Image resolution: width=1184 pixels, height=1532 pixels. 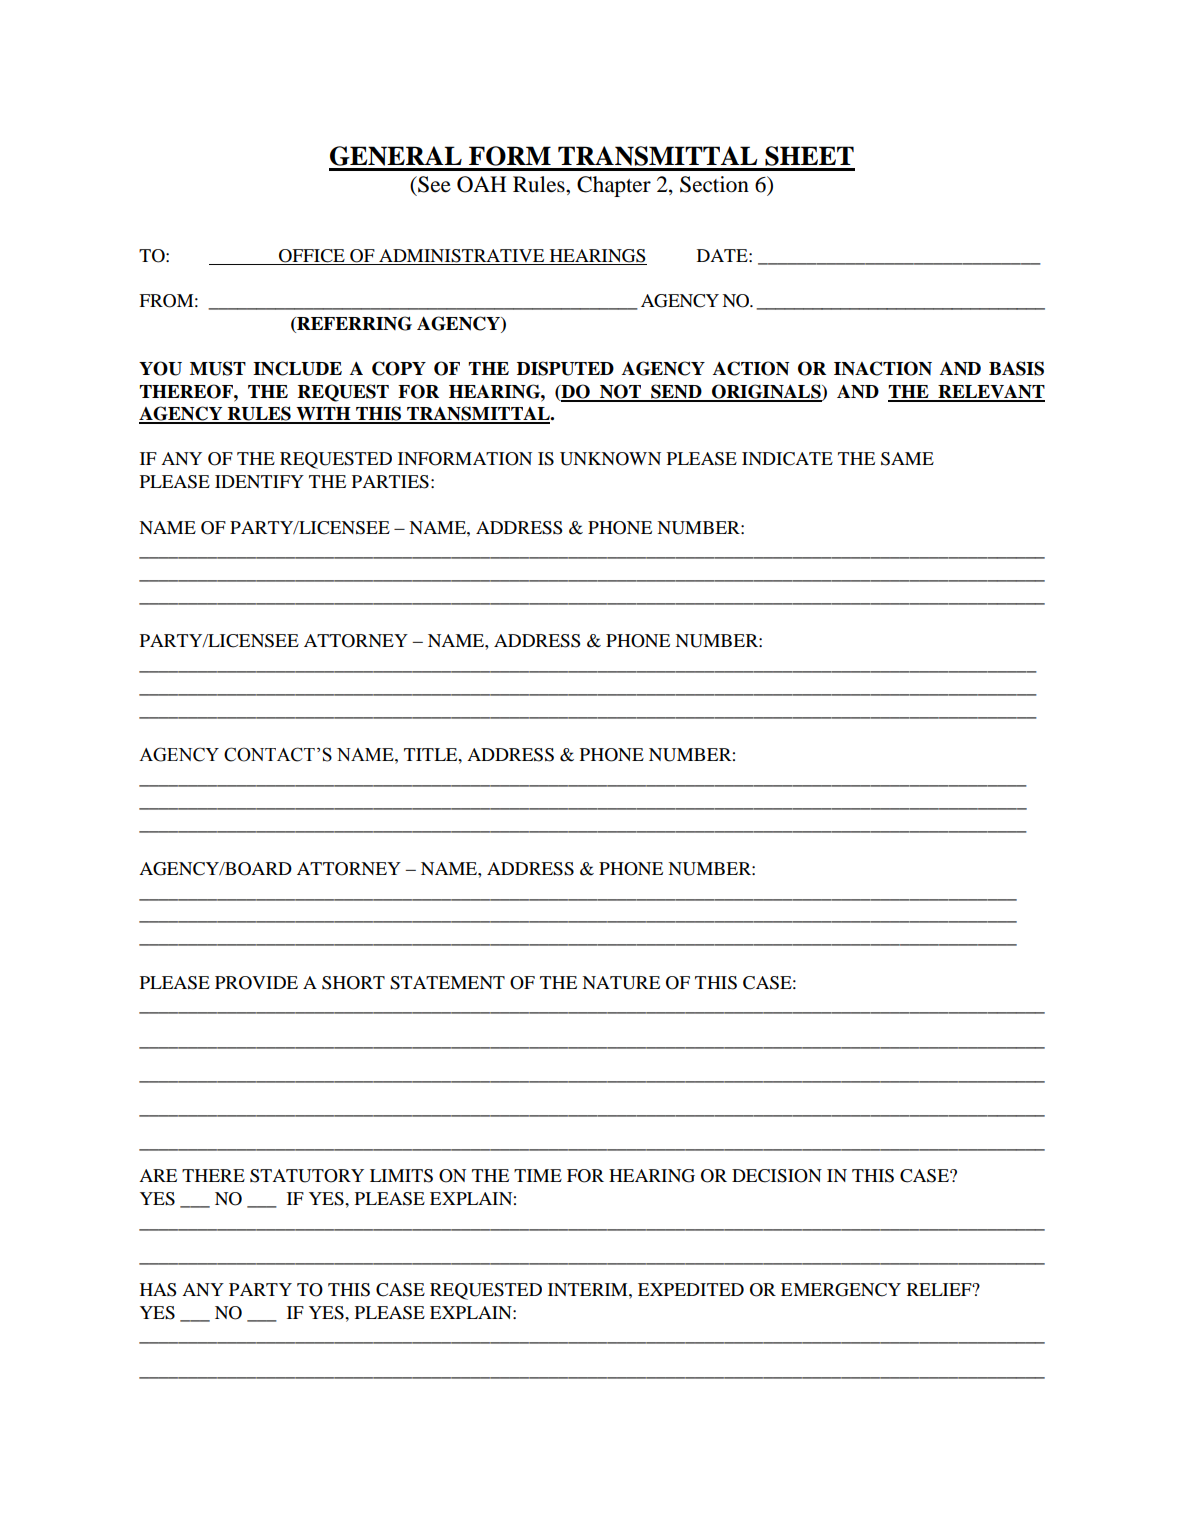 What do you see at coordinates (907, 459) in the screenshot?
I see `SAME` at bounding box center [907, 459].
